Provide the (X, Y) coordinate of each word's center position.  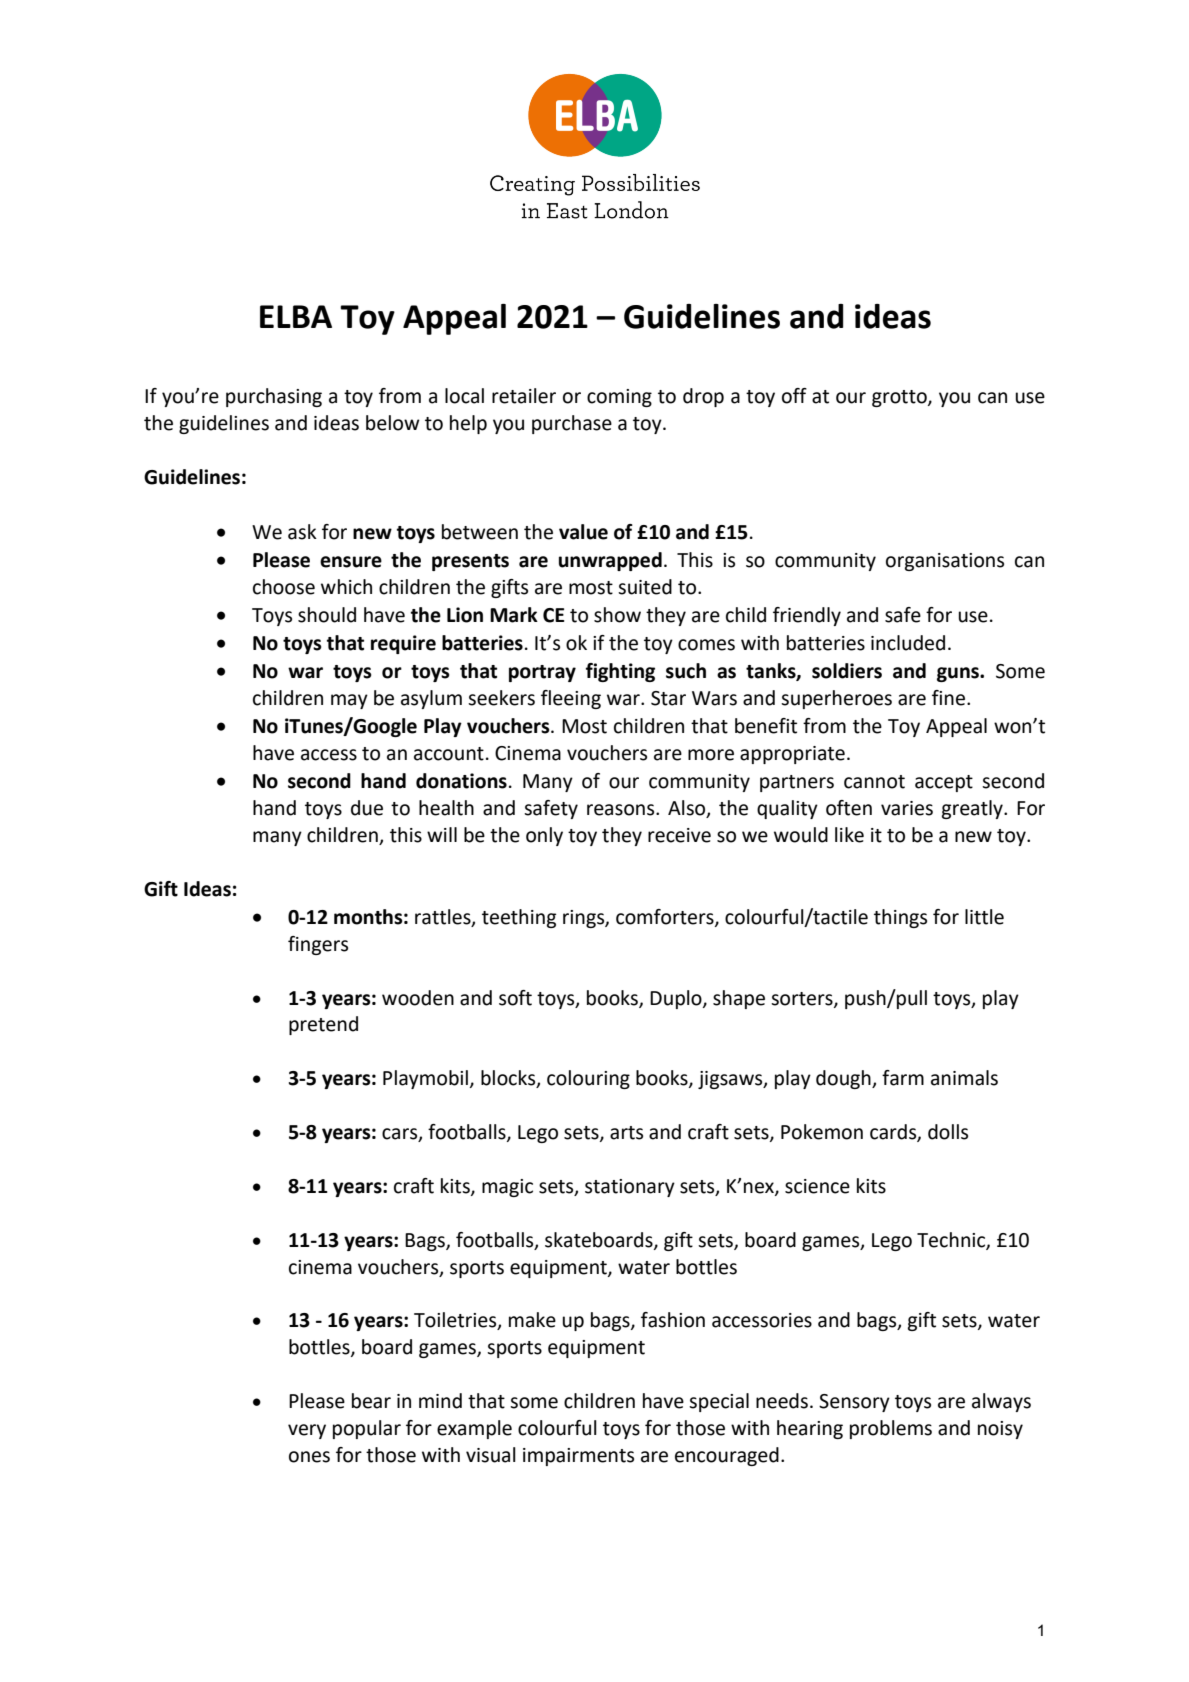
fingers (318, 945)
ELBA (296, 316)
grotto (900, 398)
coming (619, 398)
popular (367, 1429)
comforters (666, 918)
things (900, 918)
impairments (578, 1457)
